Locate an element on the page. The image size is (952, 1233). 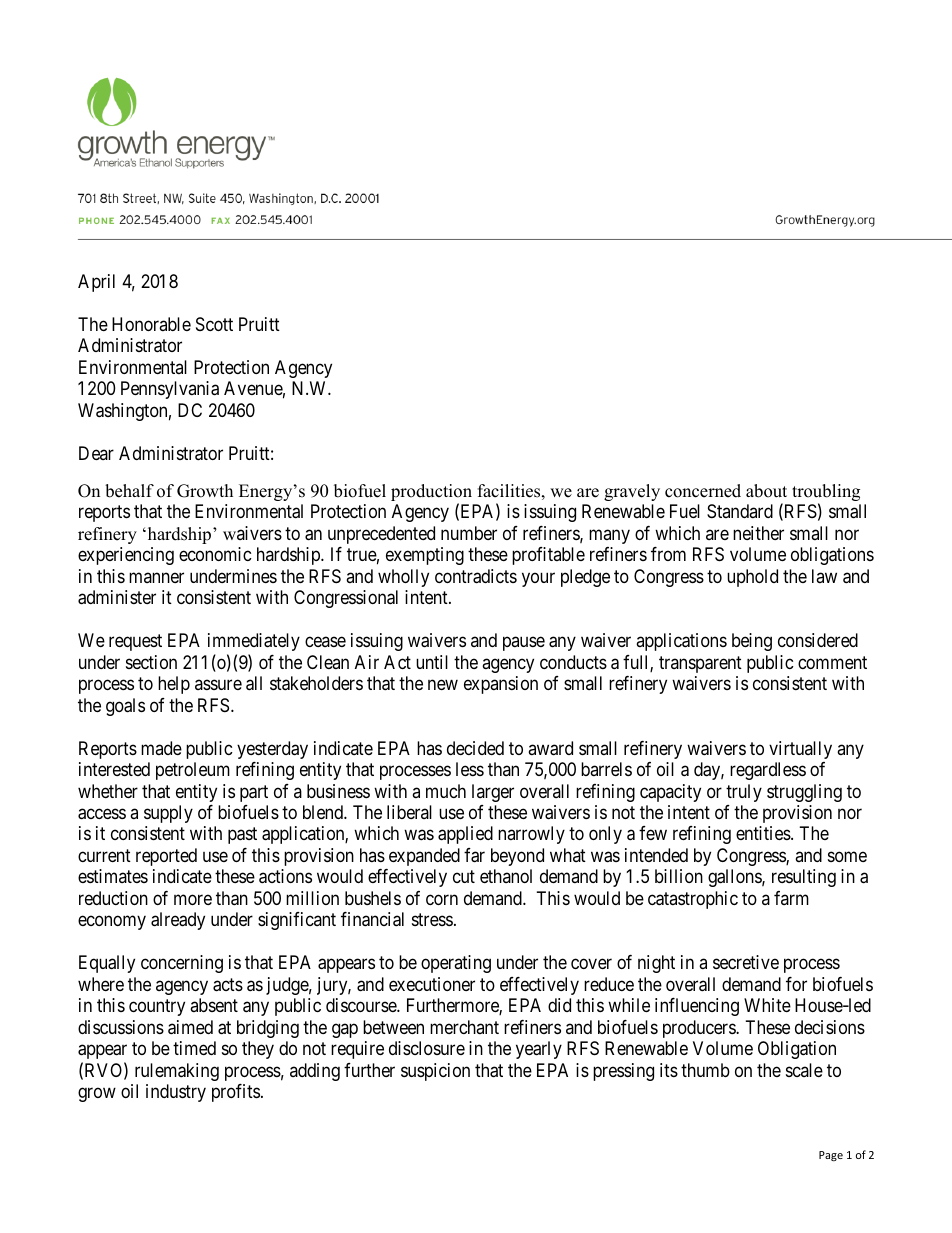
suspicion is located at coordinates (435, 1072).
